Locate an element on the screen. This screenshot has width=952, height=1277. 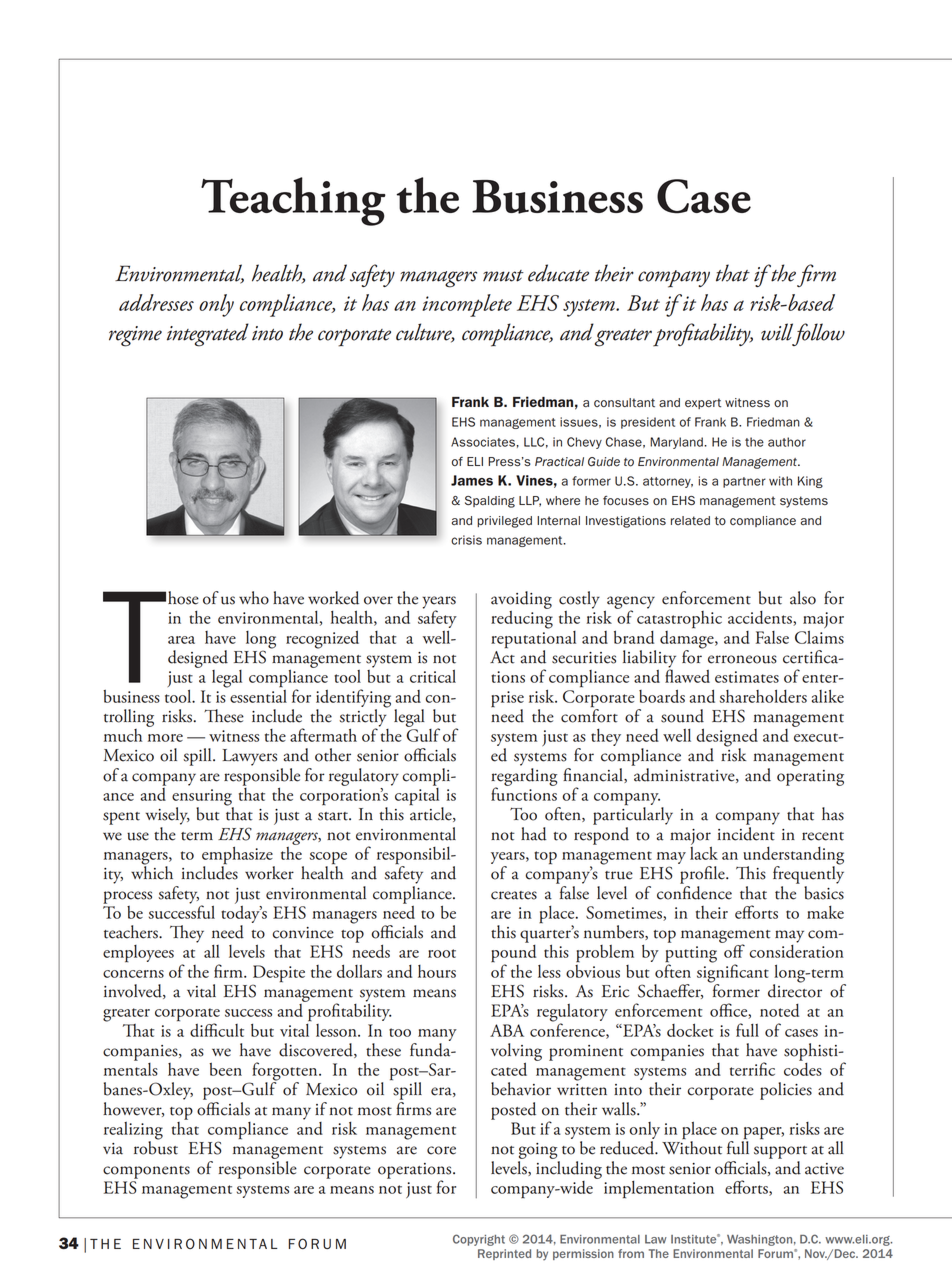
will is located at coordinates (777, 332).
